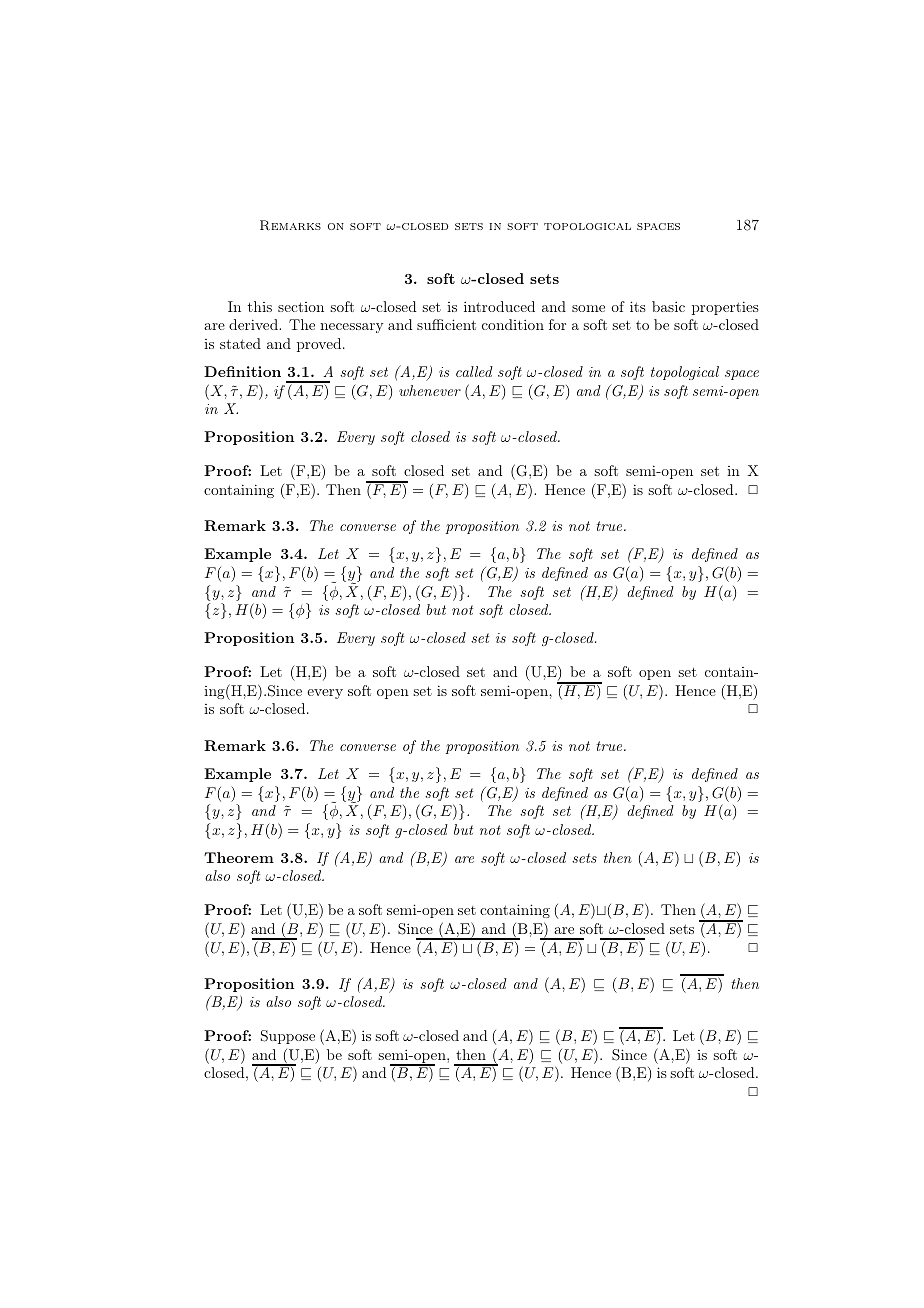  What do you see at coordinates (474, 371) in the screenshot?
I see `called` at bounding box center [474, 371].
